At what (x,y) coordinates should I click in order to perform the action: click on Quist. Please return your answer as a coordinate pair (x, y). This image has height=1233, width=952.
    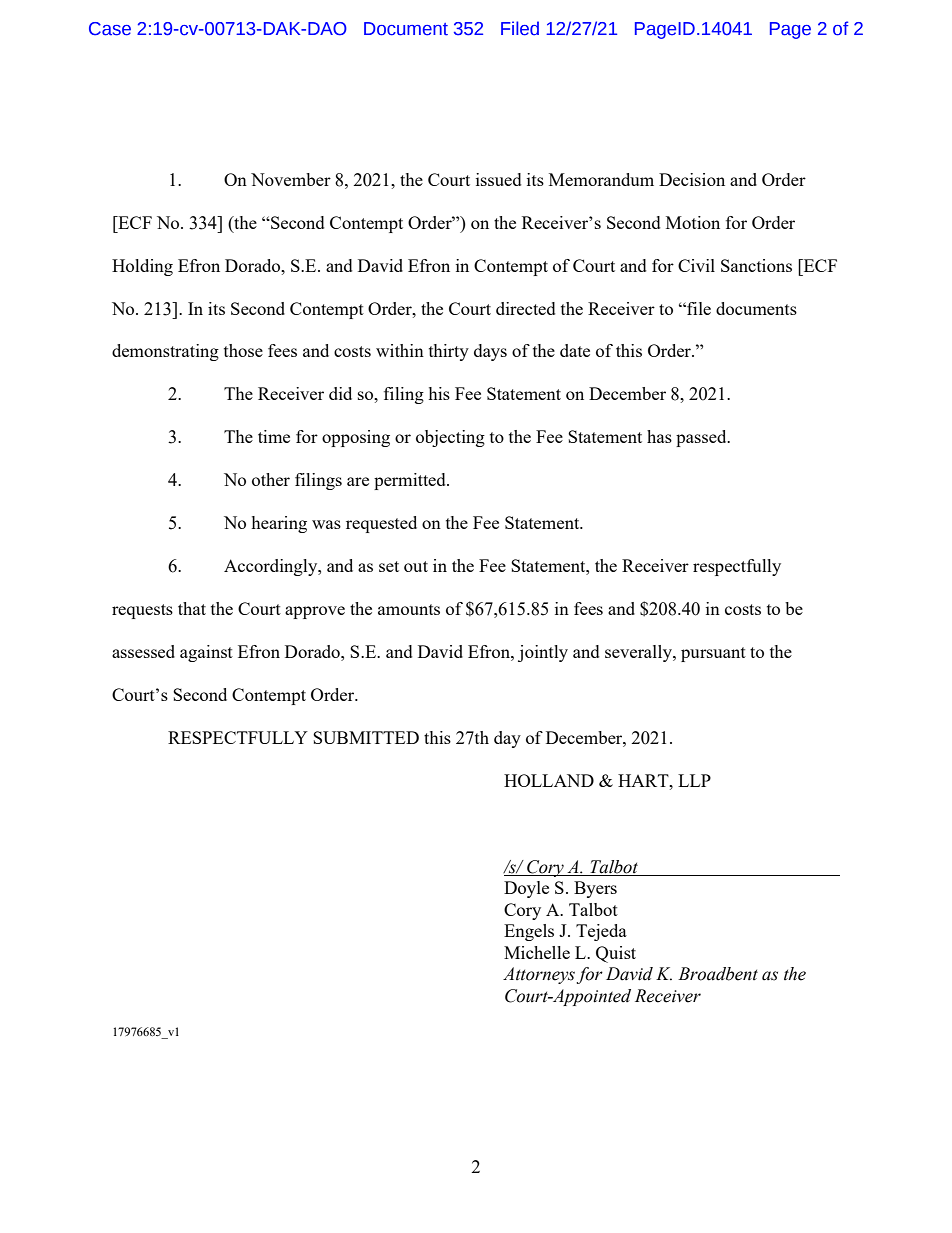
    Looking at the image, I should click on (616, 954).
